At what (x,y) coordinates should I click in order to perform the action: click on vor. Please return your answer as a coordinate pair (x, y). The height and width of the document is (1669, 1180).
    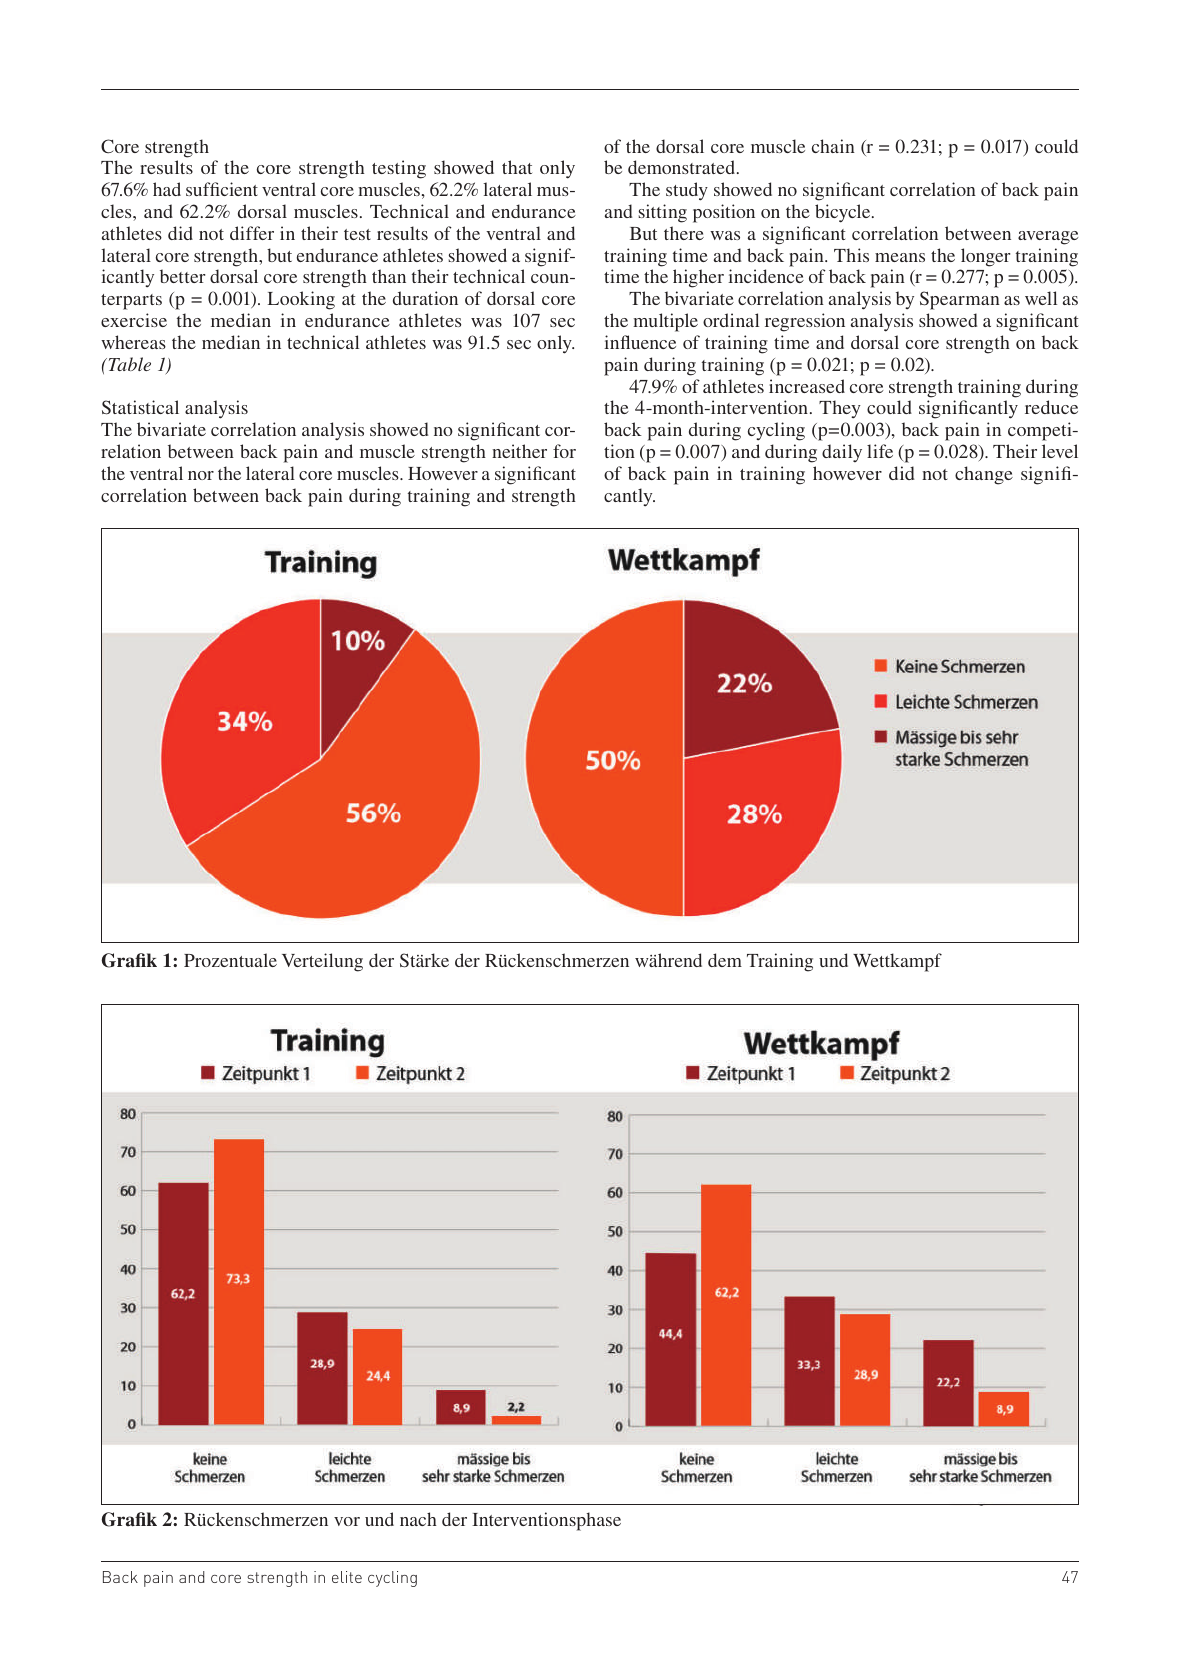
    Looking at the image, I should click on (347, 1521).
